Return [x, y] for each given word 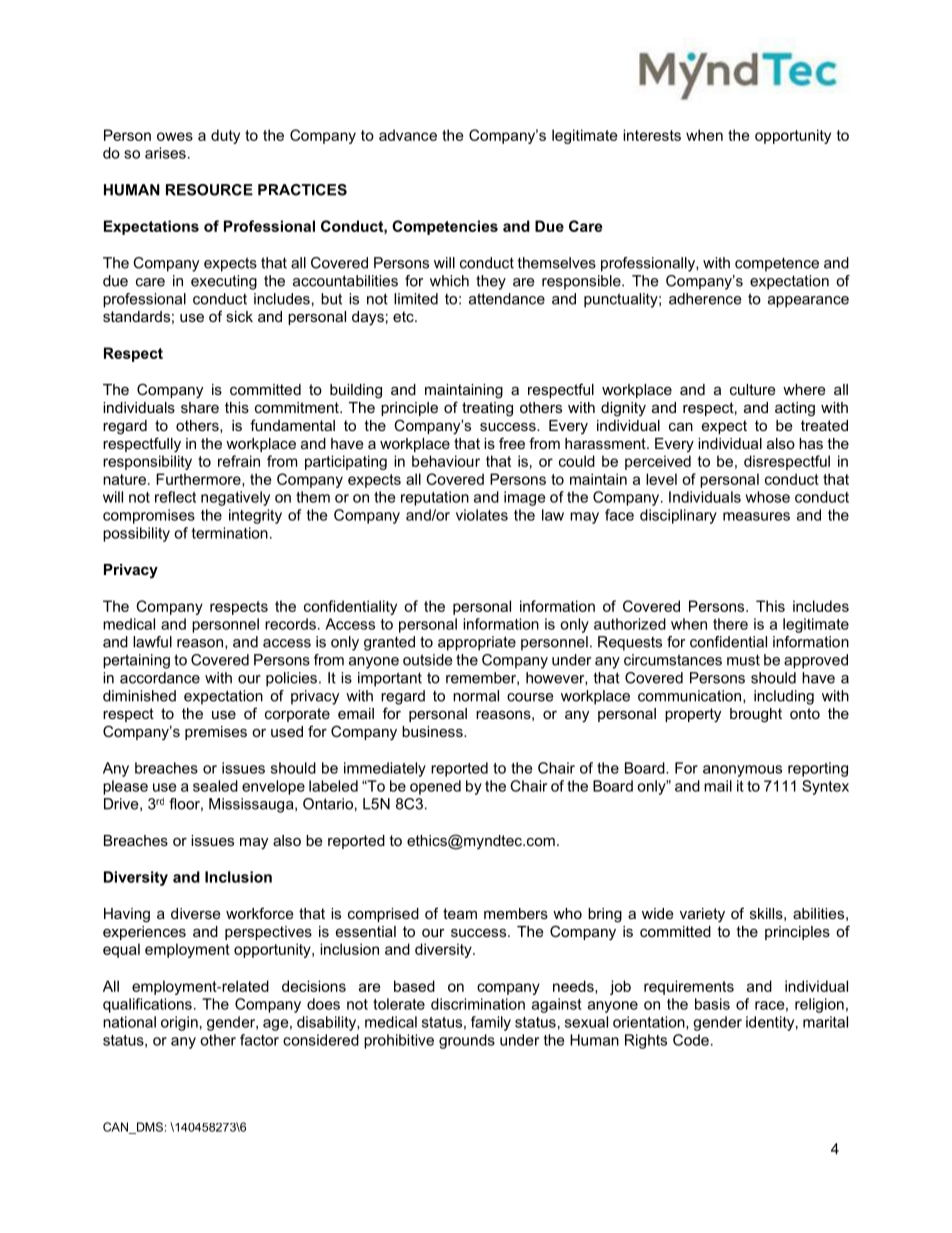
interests [652, 135]
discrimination [478, 1004]
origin [179, 1023]
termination [230, 533]
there [730, 624]
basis [712, 1004]
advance [408, 135]
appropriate [477, 643]
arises [165, 153]
